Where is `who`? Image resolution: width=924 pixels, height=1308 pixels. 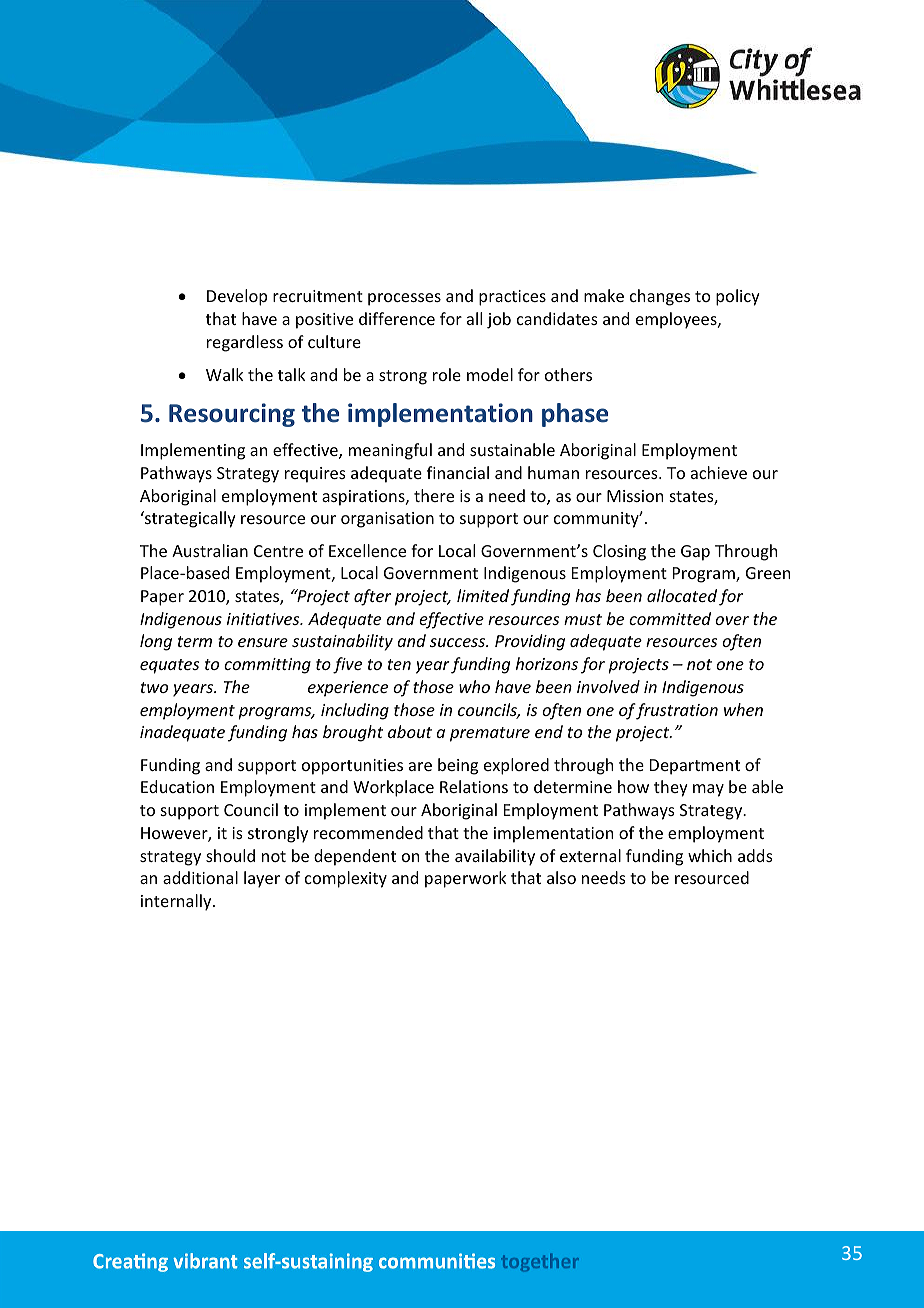 who is located at coordinates (474, 686).
